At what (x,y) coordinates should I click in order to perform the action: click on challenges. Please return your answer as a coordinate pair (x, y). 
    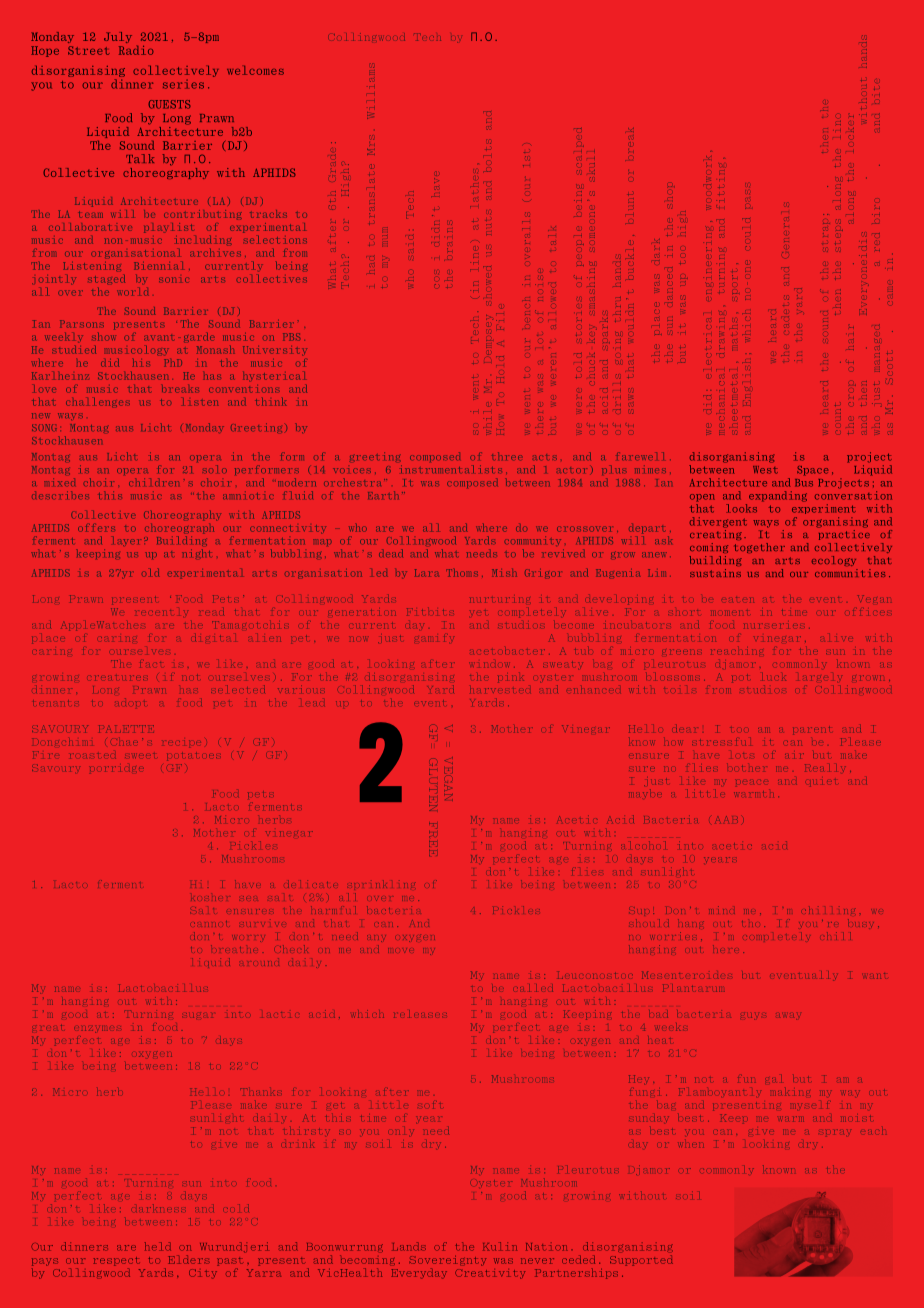
    Looking at the image, I should click on (98, 402).
